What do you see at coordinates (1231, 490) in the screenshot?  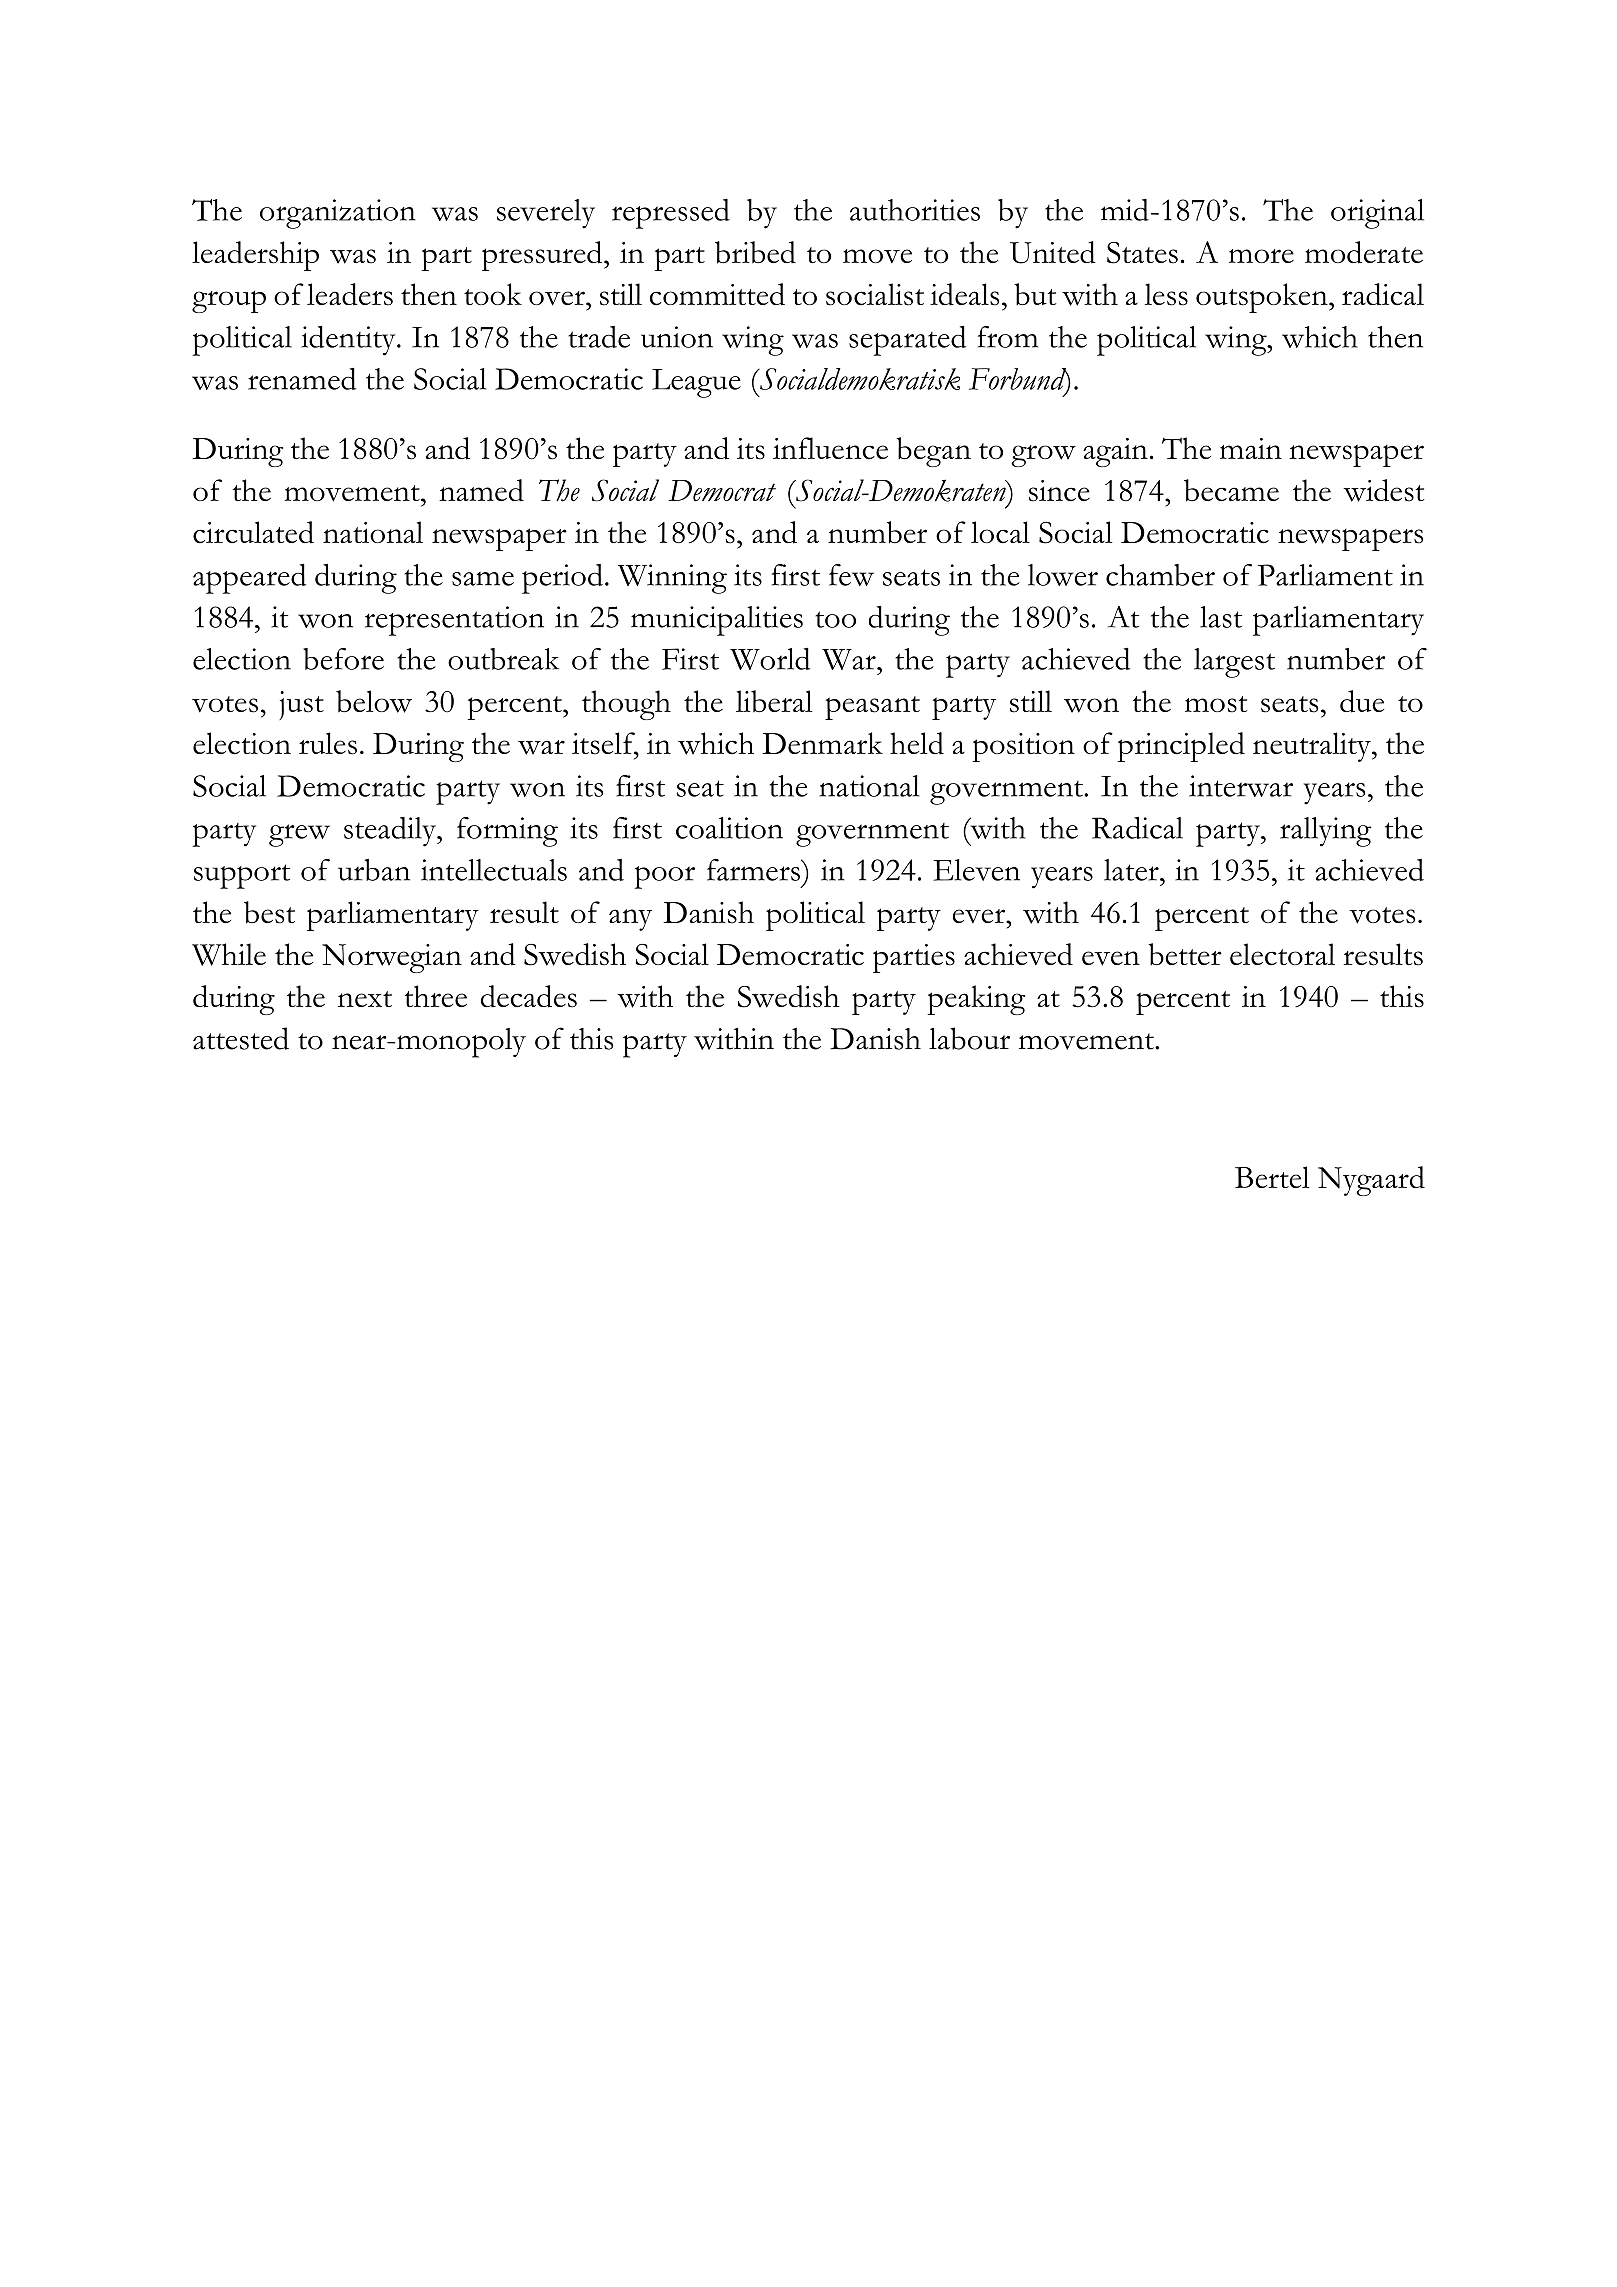 I see `became` at bounding box center [1231, 490].
